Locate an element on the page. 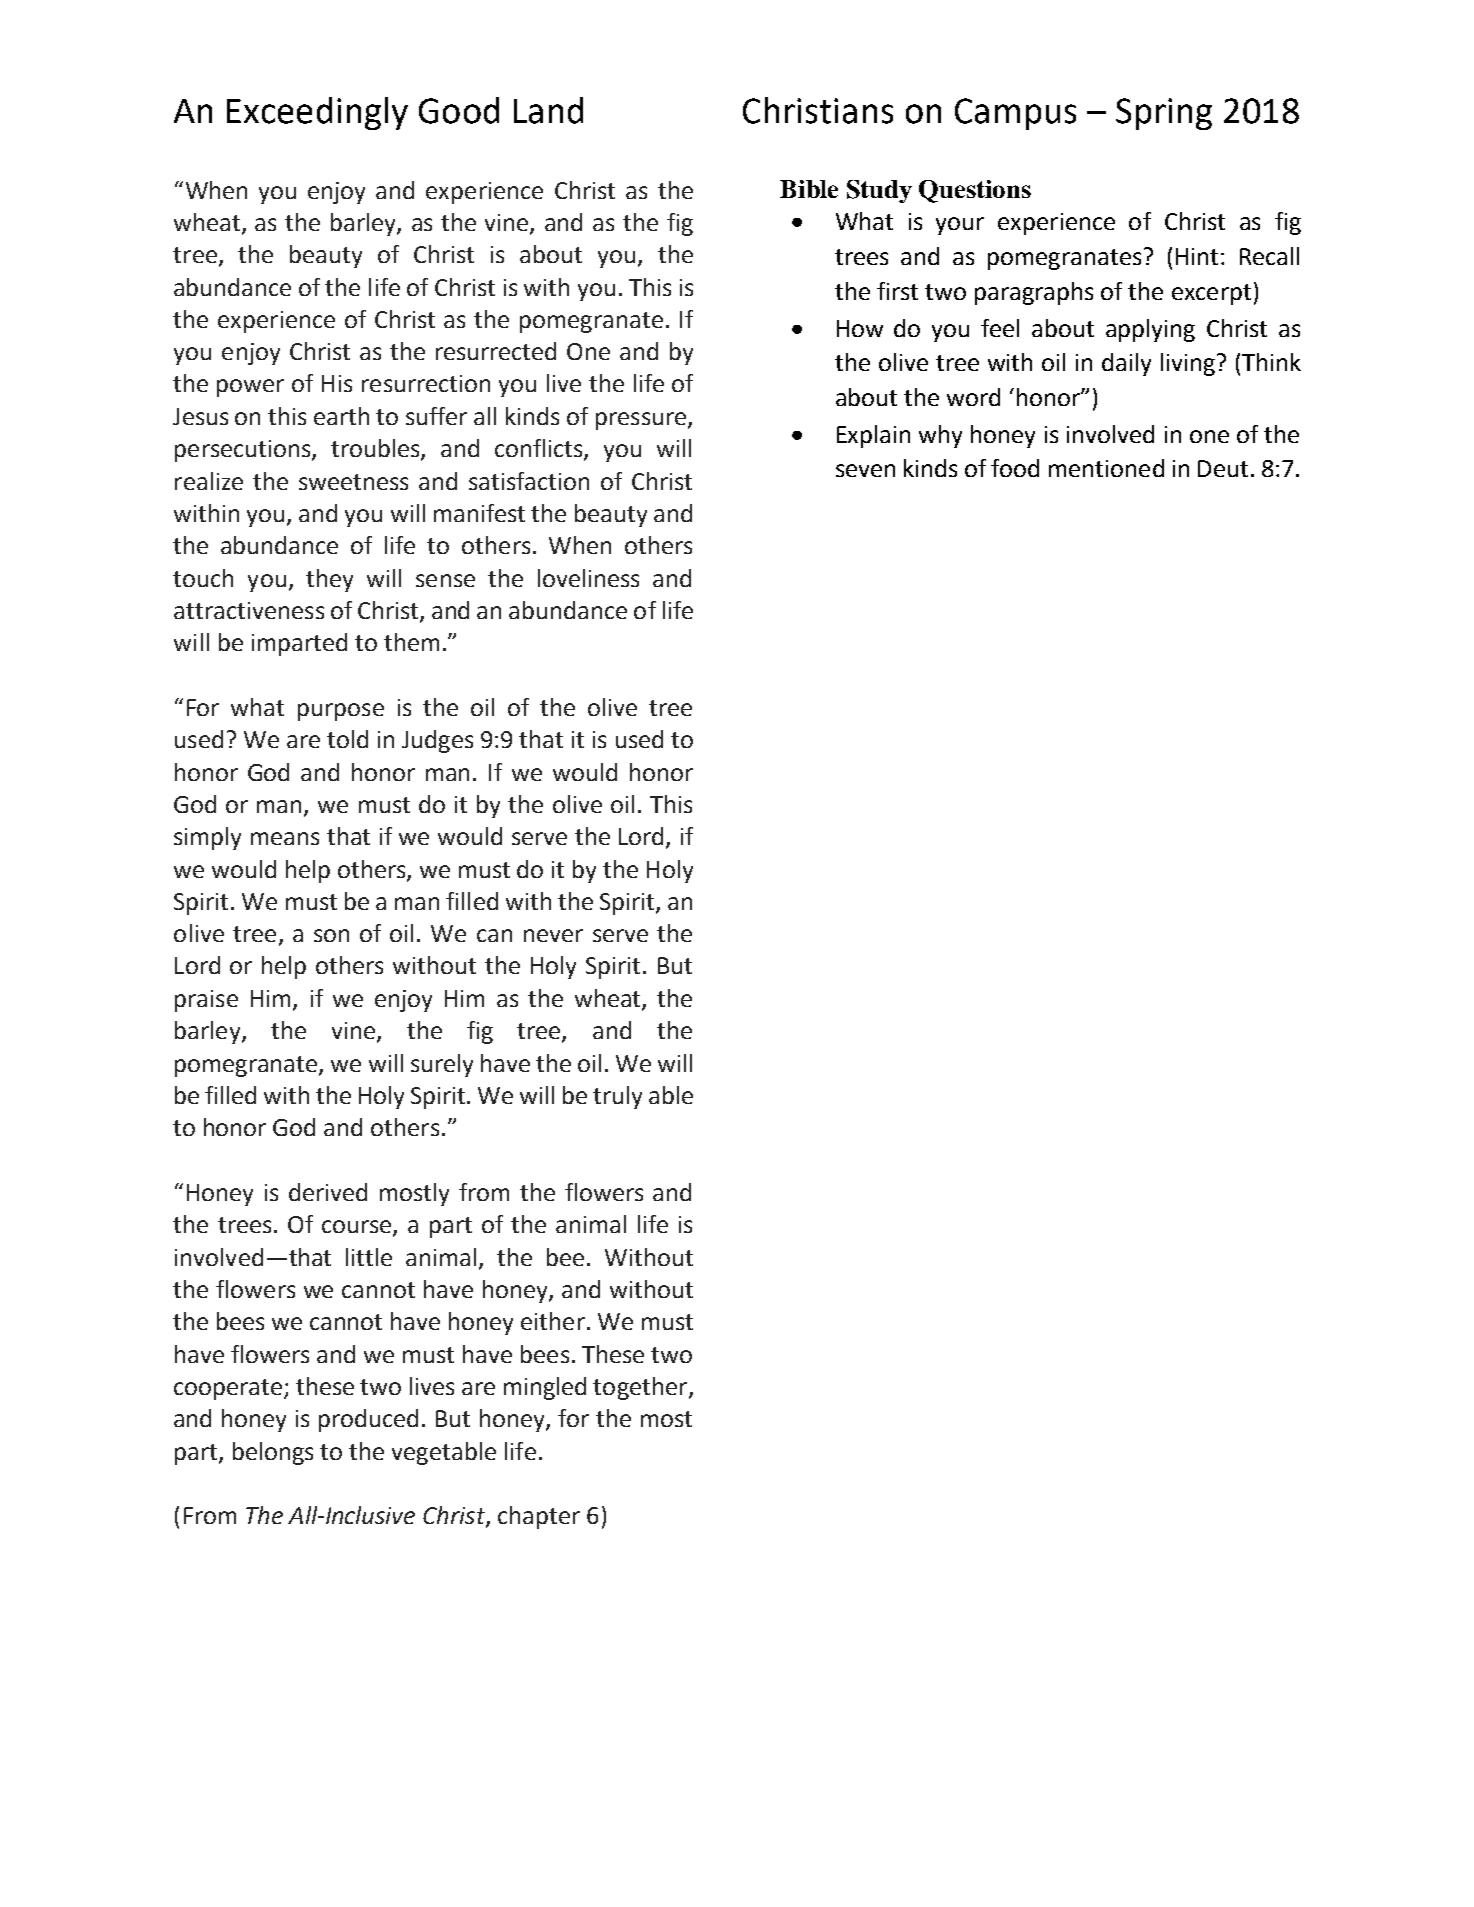 This image has width=1474, height=1907. Spring is located at coordinates (1164, 114).
